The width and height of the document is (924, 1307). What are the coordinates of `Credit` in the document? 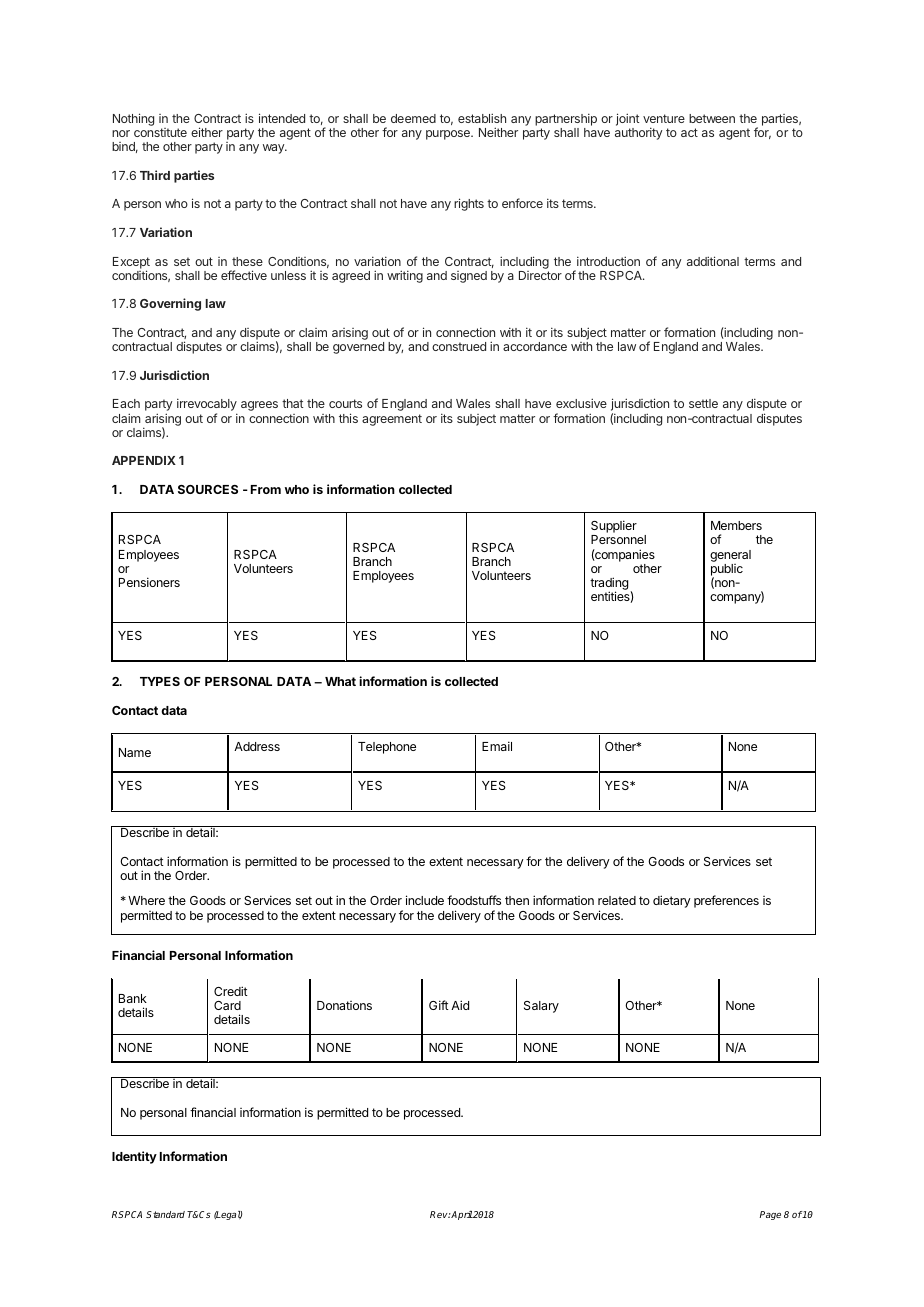 It's located at (231, 991).
